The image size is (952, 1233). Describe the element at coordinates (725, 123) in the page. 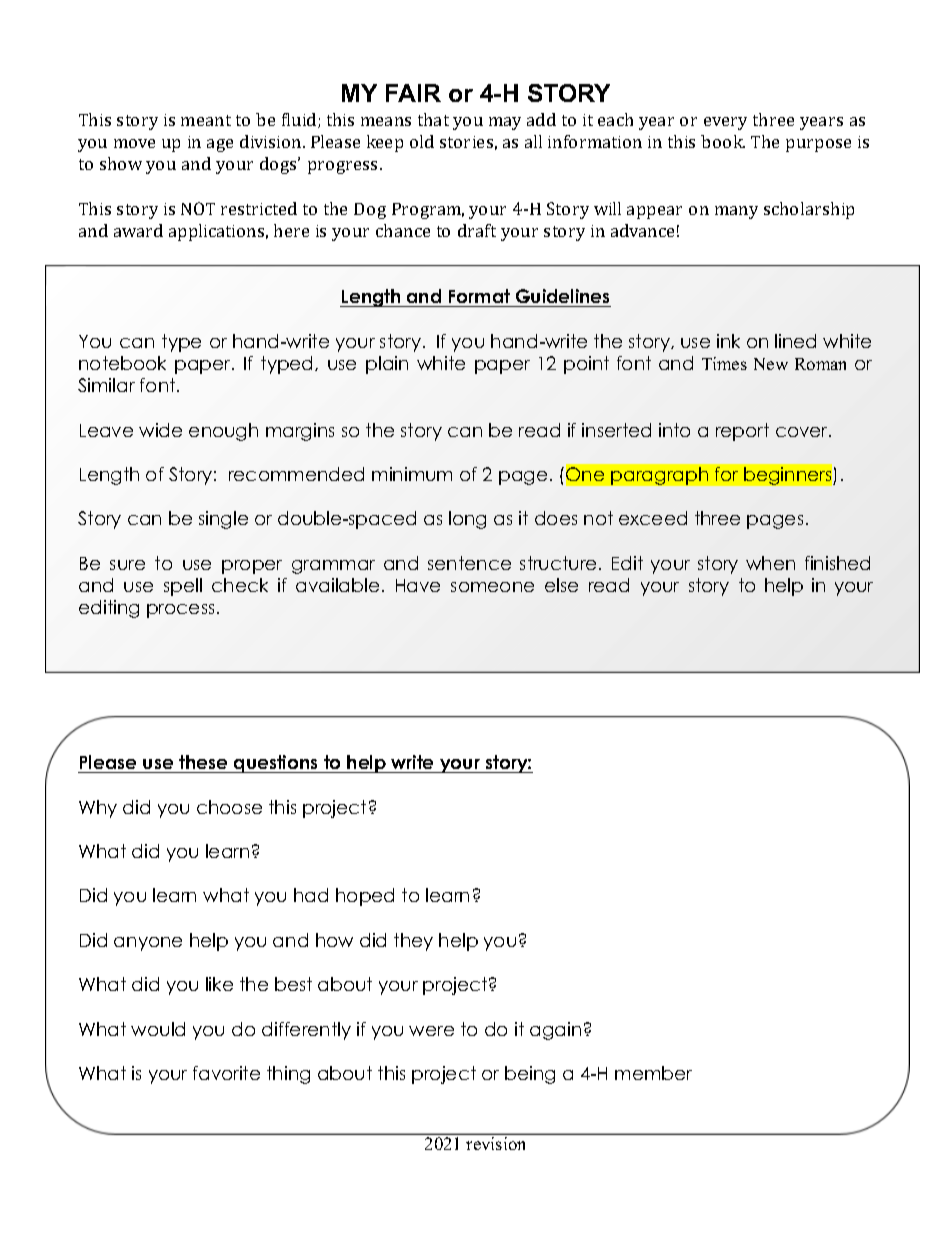

I see `every` at that location.
